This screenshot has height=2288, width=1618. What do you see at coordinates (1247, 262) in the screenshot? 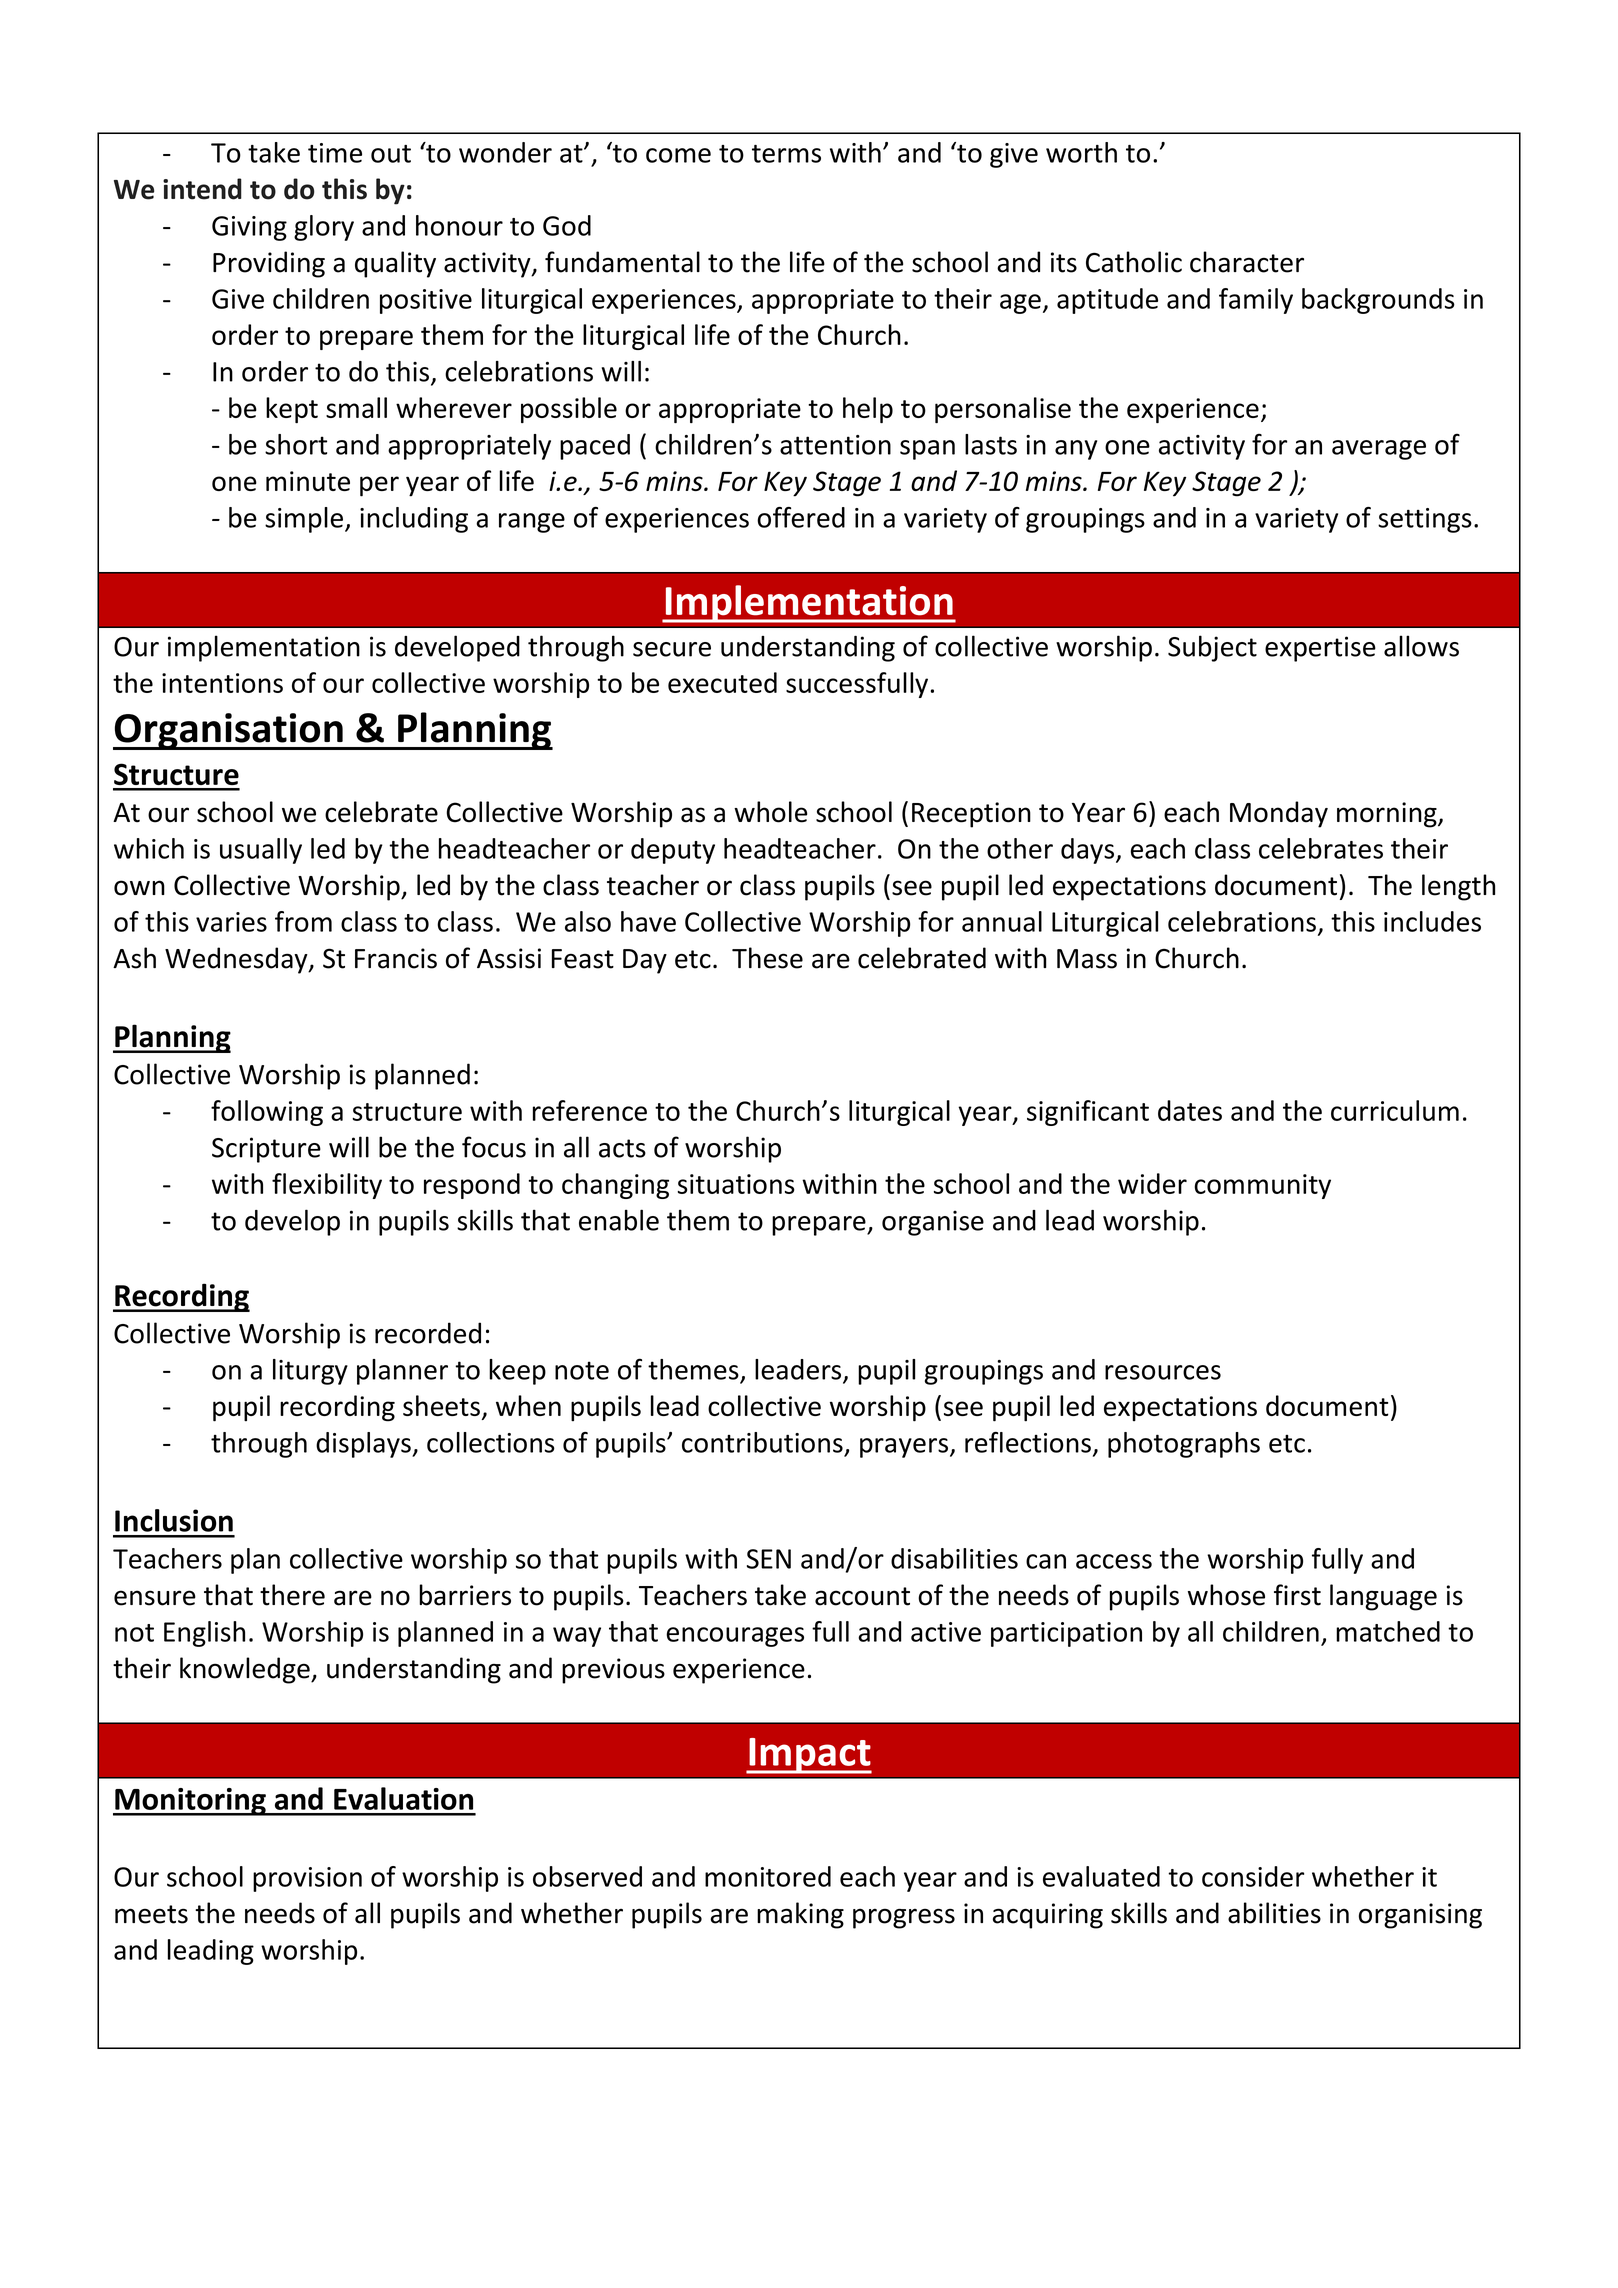
I see `character` at bounding box center [1247, 262].
